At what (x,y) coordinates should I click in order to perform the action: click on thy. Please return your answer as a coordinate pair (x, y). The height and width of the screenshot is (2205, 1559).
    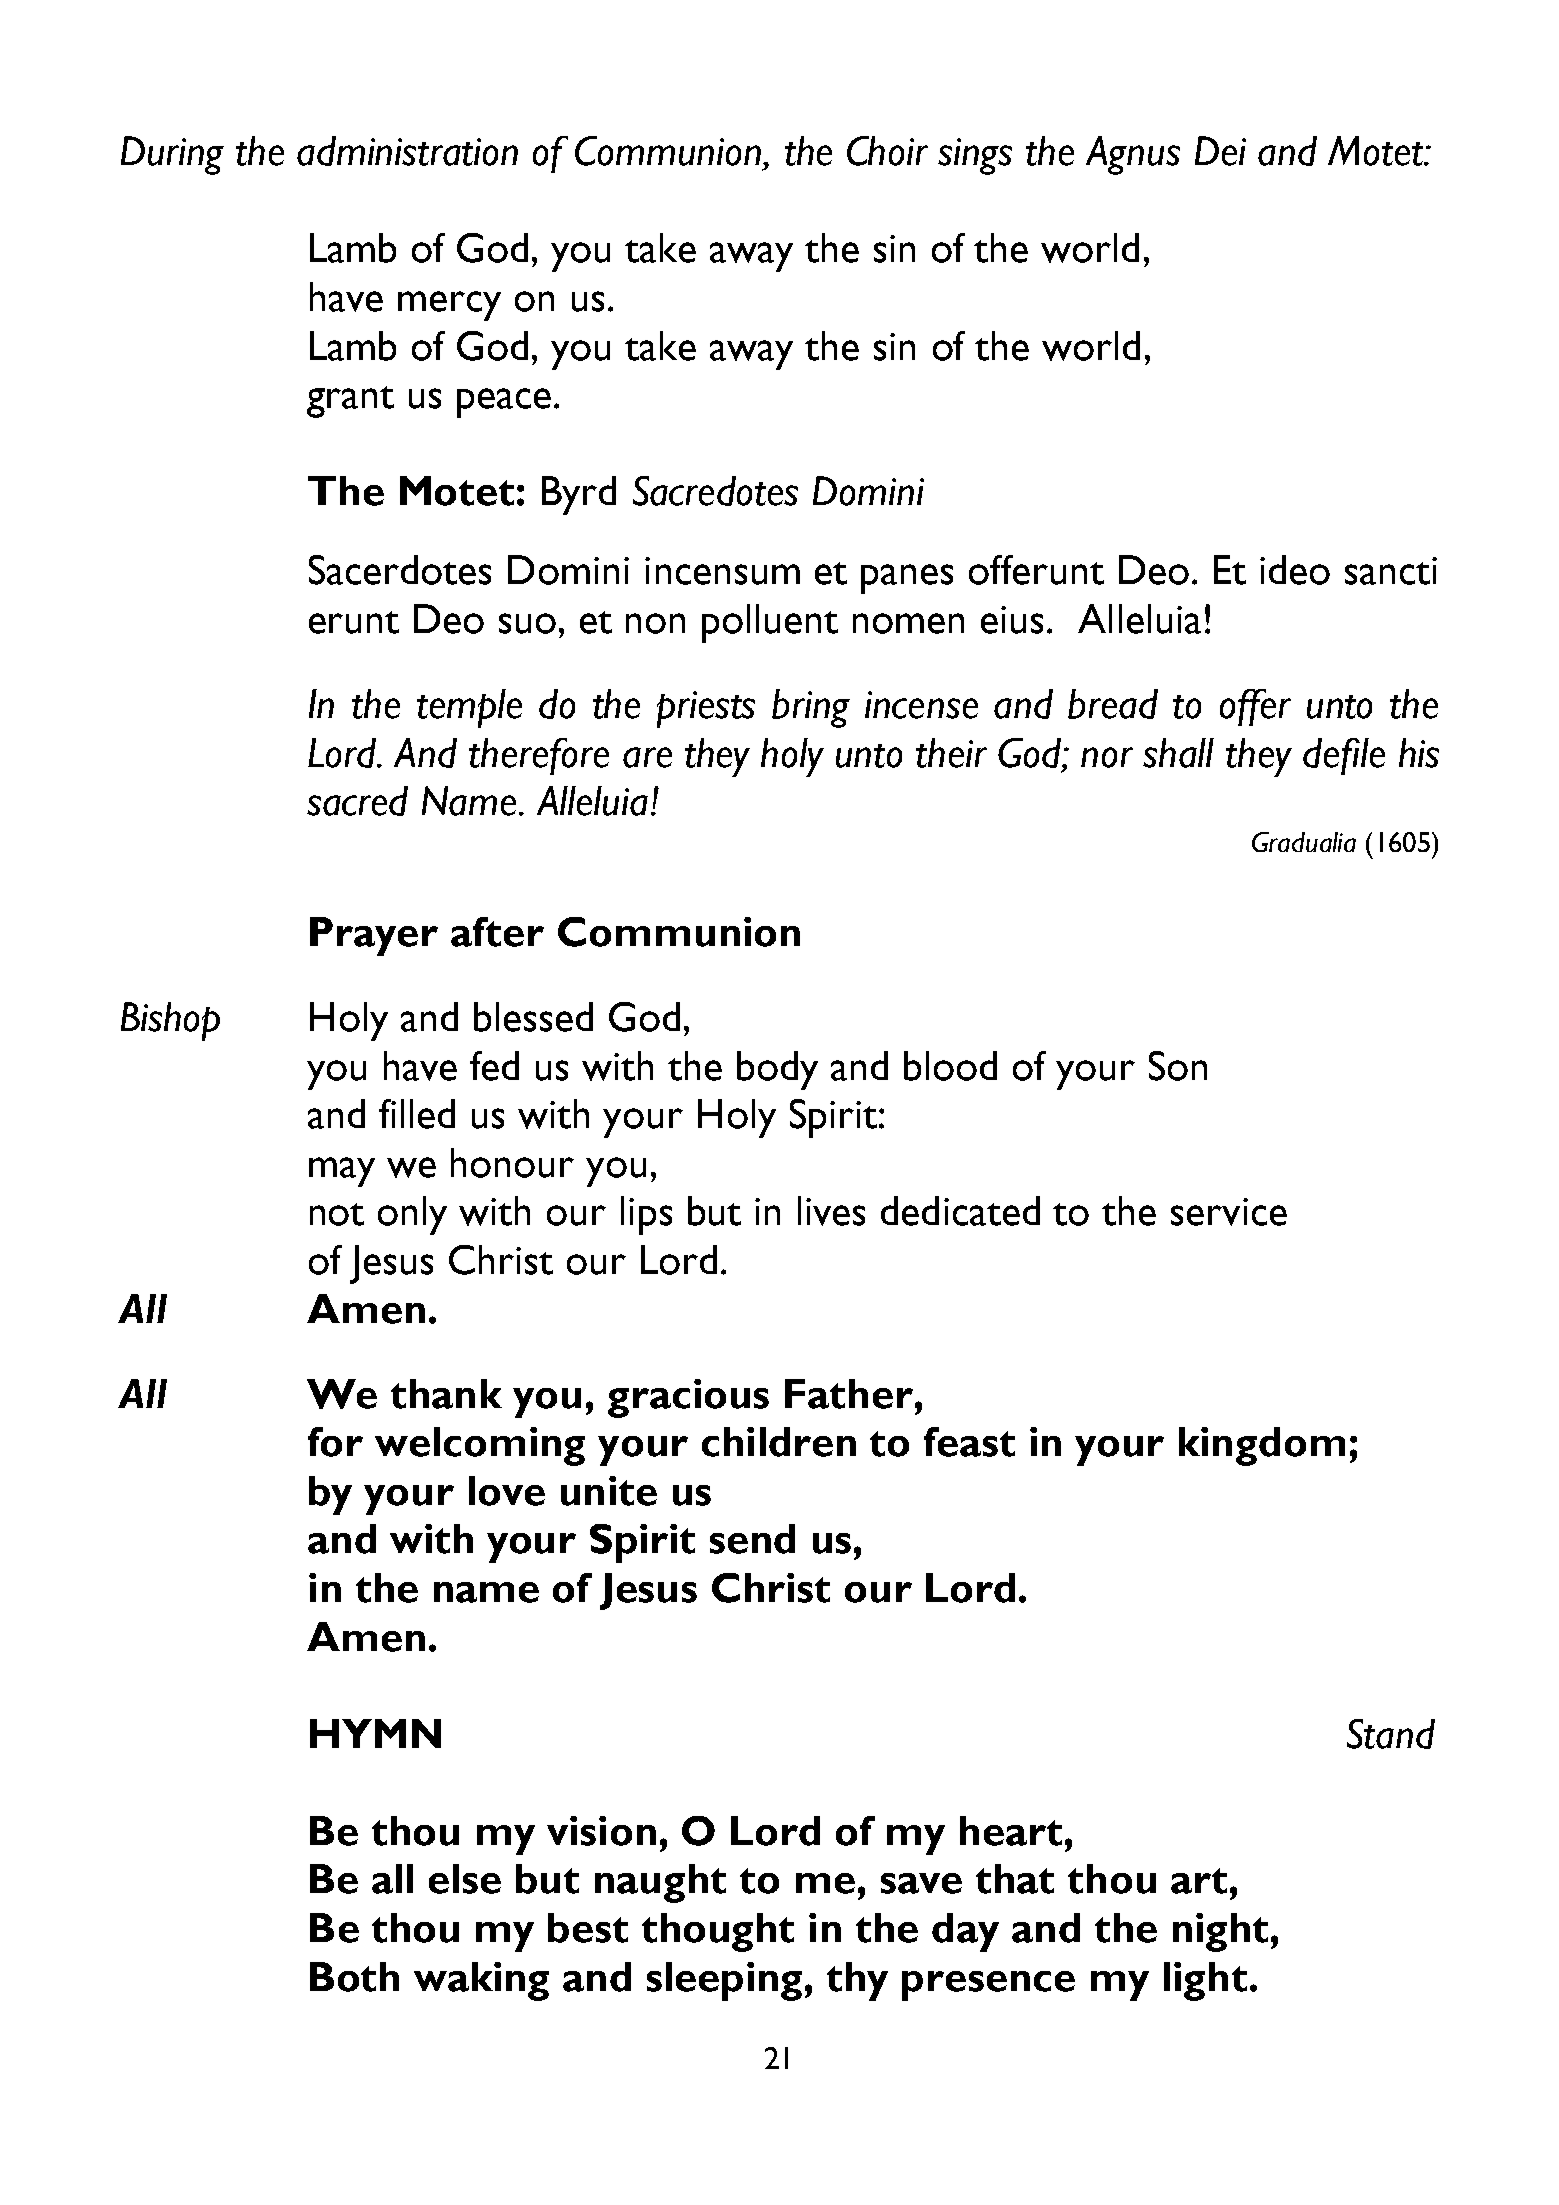
    Looking at the image, I should click on (857, 1981).
